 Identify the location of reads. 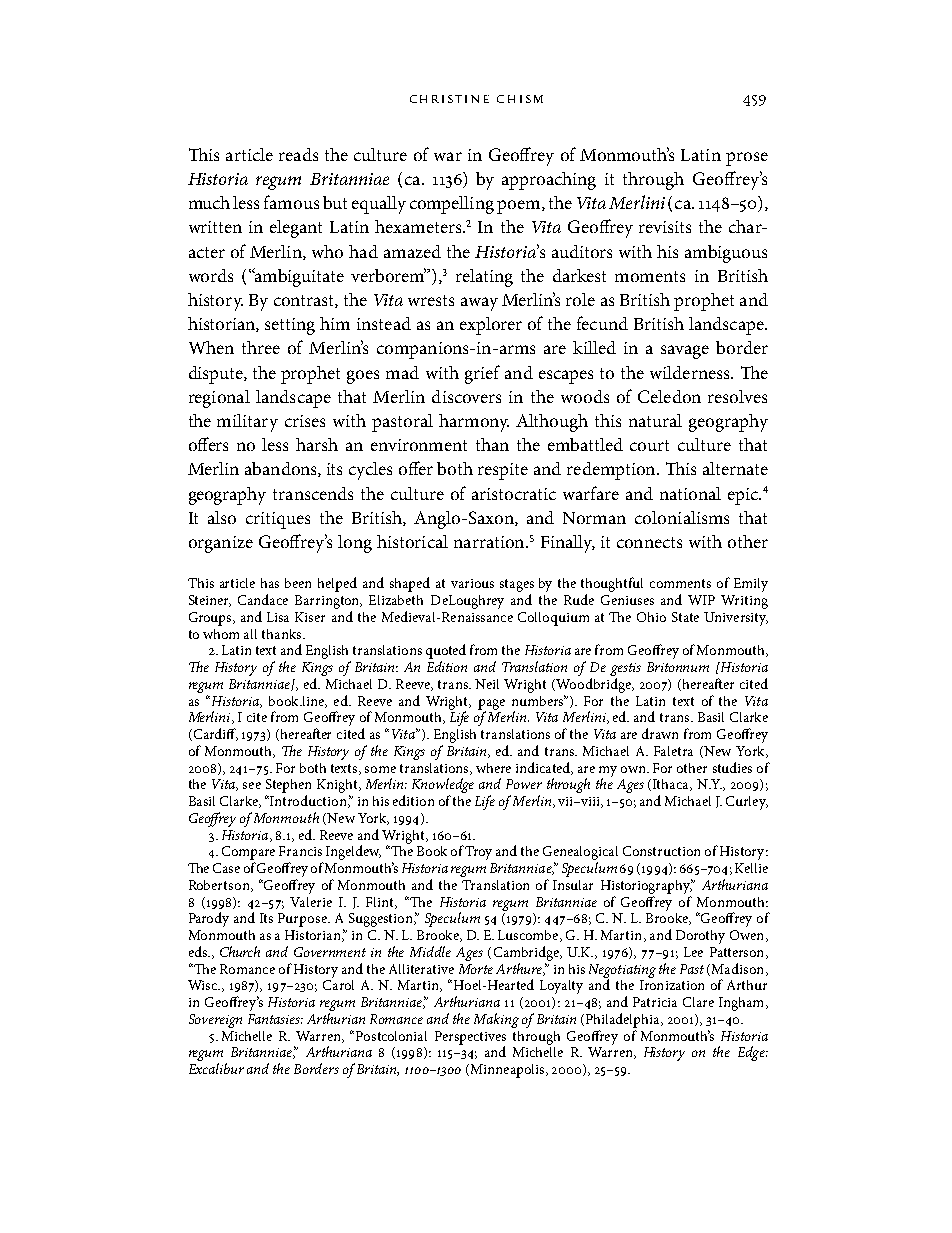
(298, 154).
